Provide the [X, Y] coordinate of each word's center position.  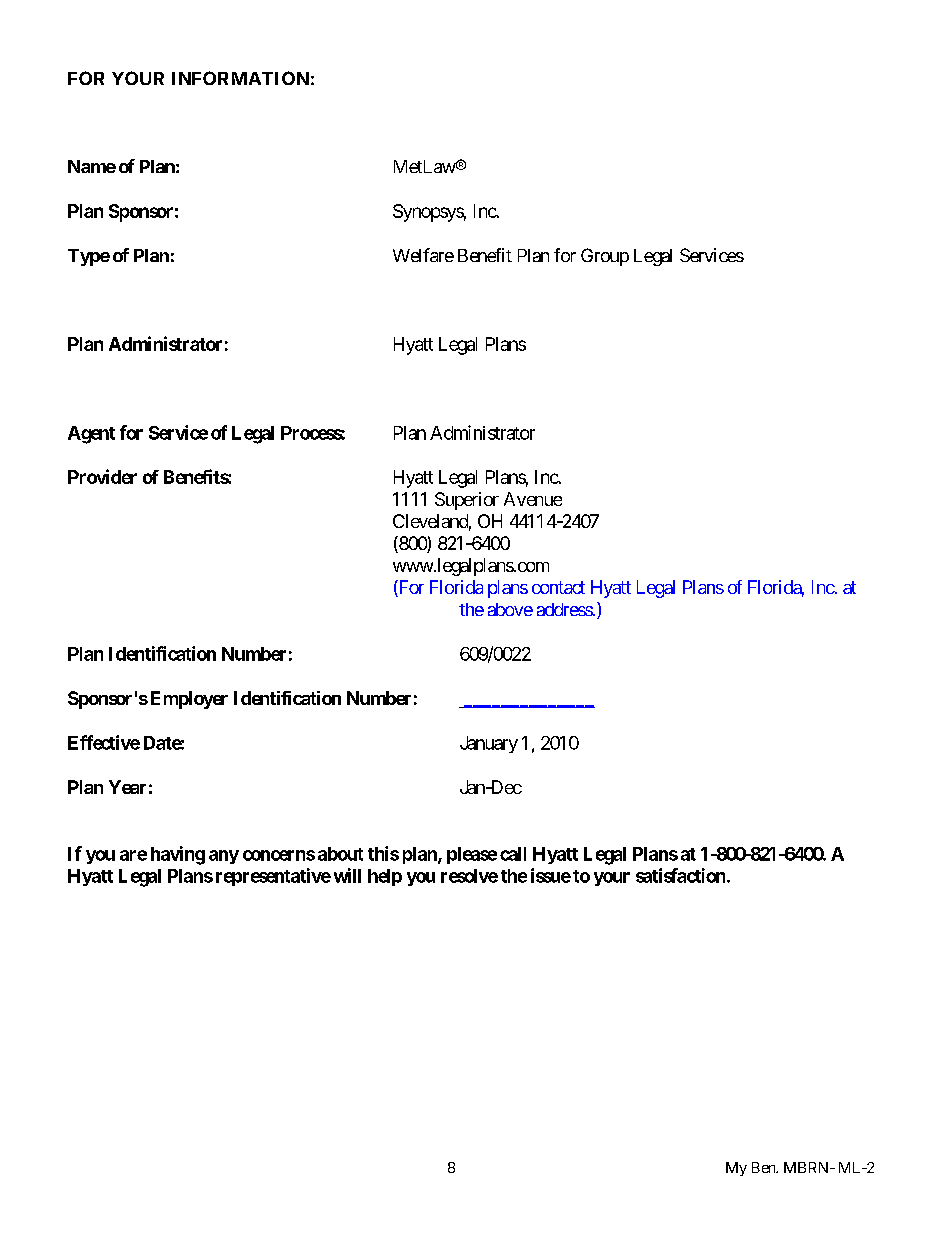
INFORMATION [240, 78]
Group [605, 257]
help [385, 877]
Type [89, 257]
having [178, 855]
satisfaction [682, 875]
